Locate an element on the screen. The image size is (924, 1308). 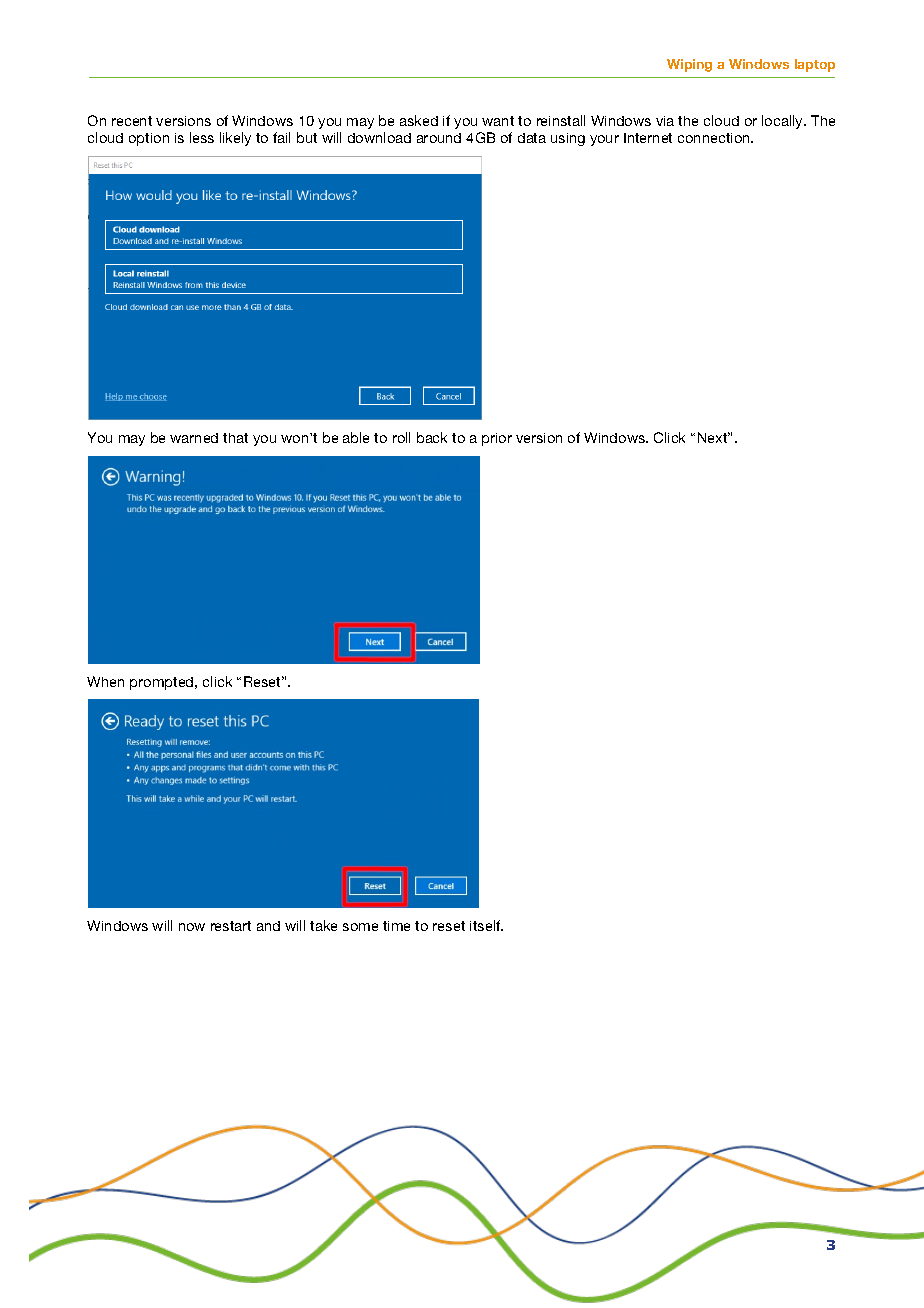
prior is located at coordinates (497, 439).
